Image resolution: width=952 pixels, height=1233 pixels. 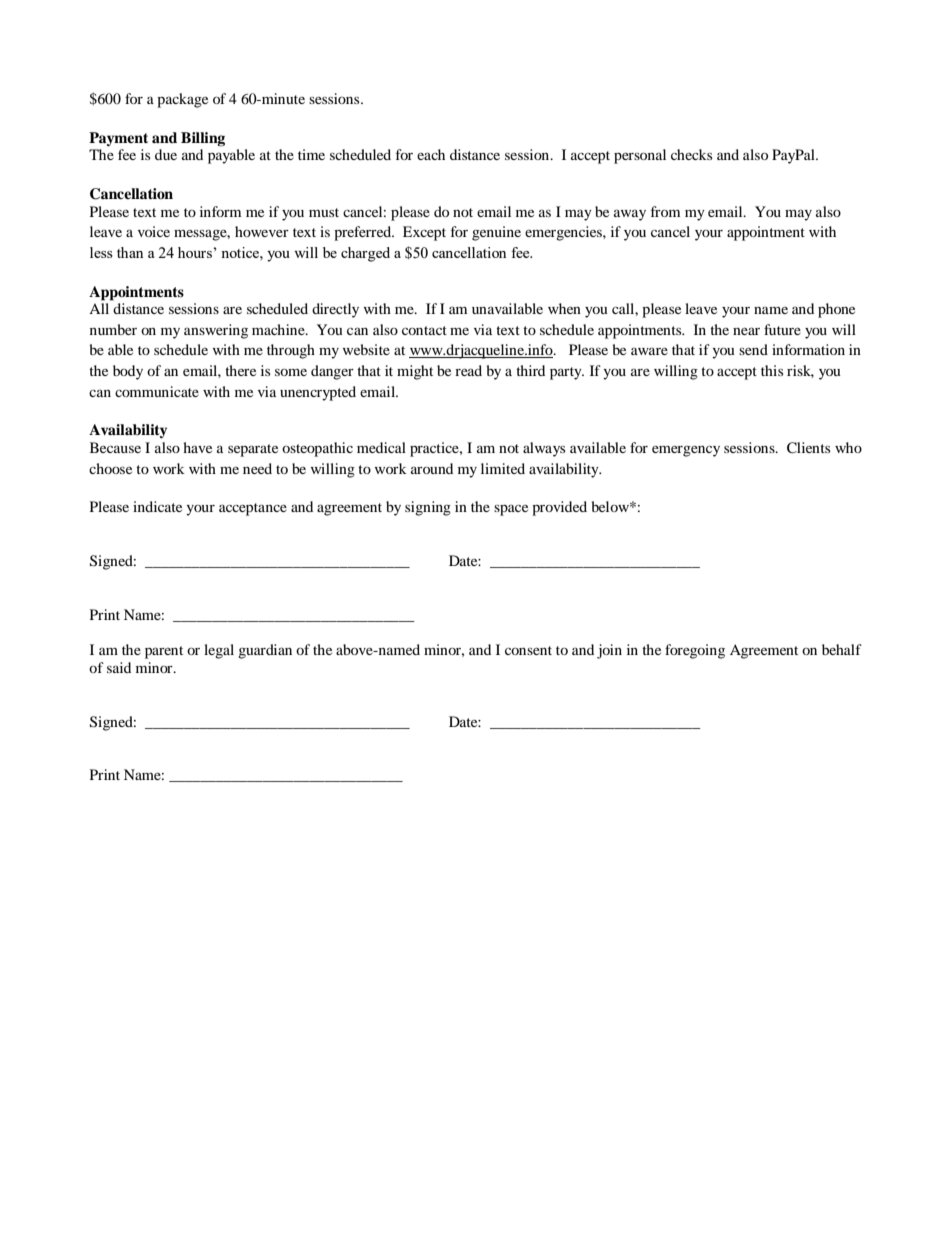 I want to click on foregoing, so click(x=695, y=651).
